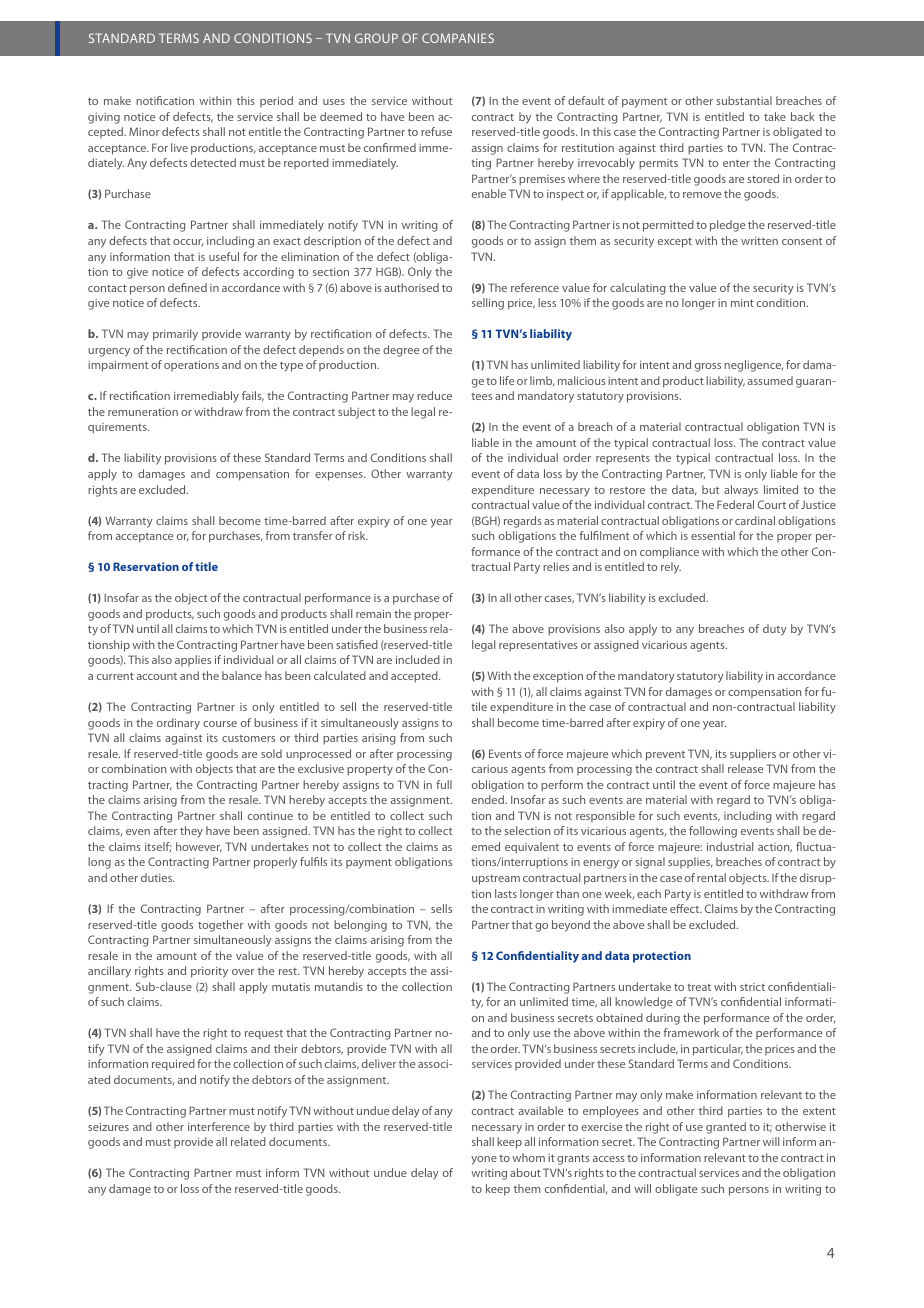 The image size is (924, 1308). Describe the element at coordinates (193, 660) in the page. I see `applies` at that location.
